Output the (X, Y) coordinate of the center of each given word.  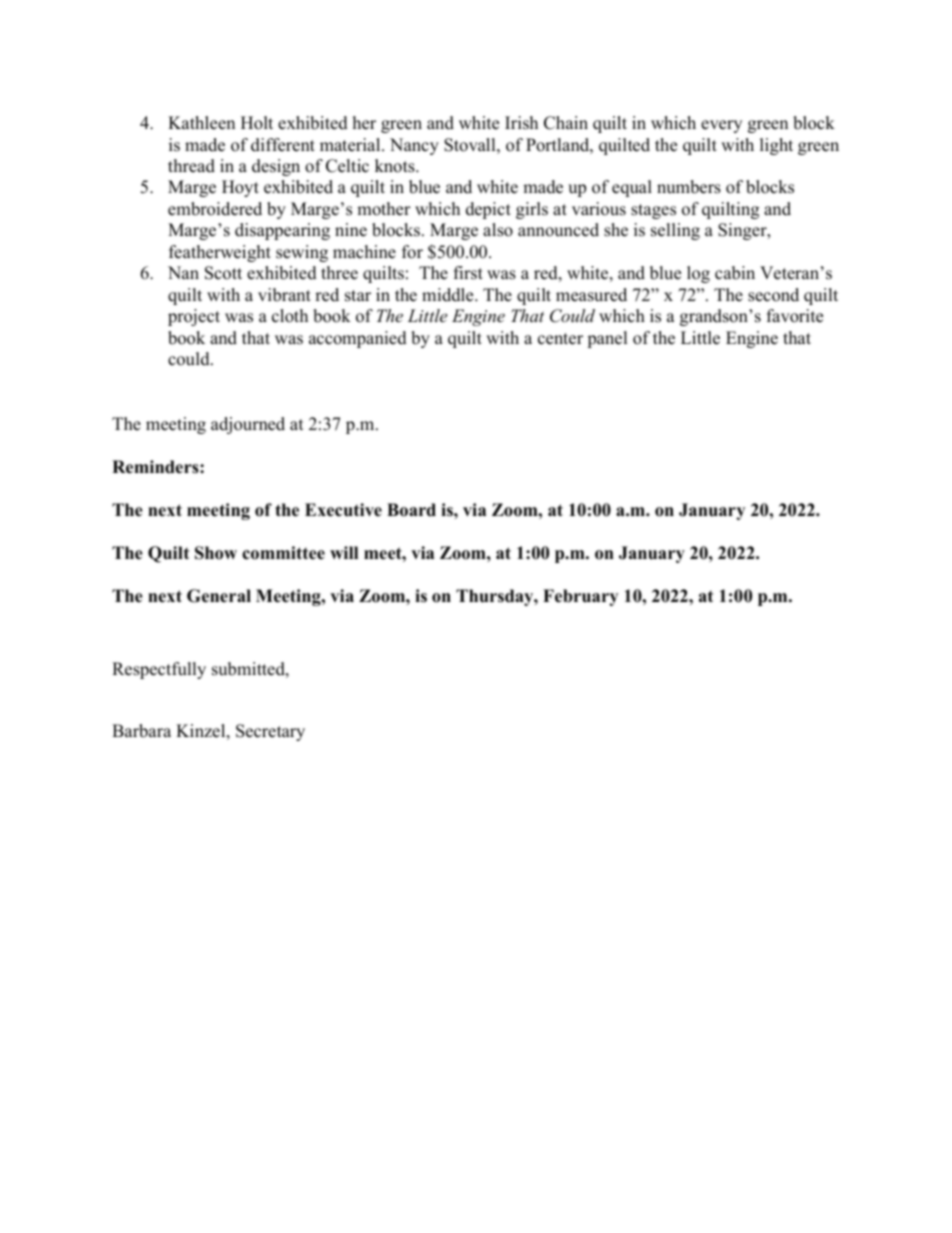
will (344, 552)
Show (216, 553)
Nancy (414, 146)
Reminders (156, 467)
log (698, 274)
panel (607, 339)
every (721, 126)
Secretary (270, 732)
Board (411, 510)
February (580, 597)
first (468, 273)
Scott (223, 273)
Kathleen (201, 123)
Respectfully (159, 670)
